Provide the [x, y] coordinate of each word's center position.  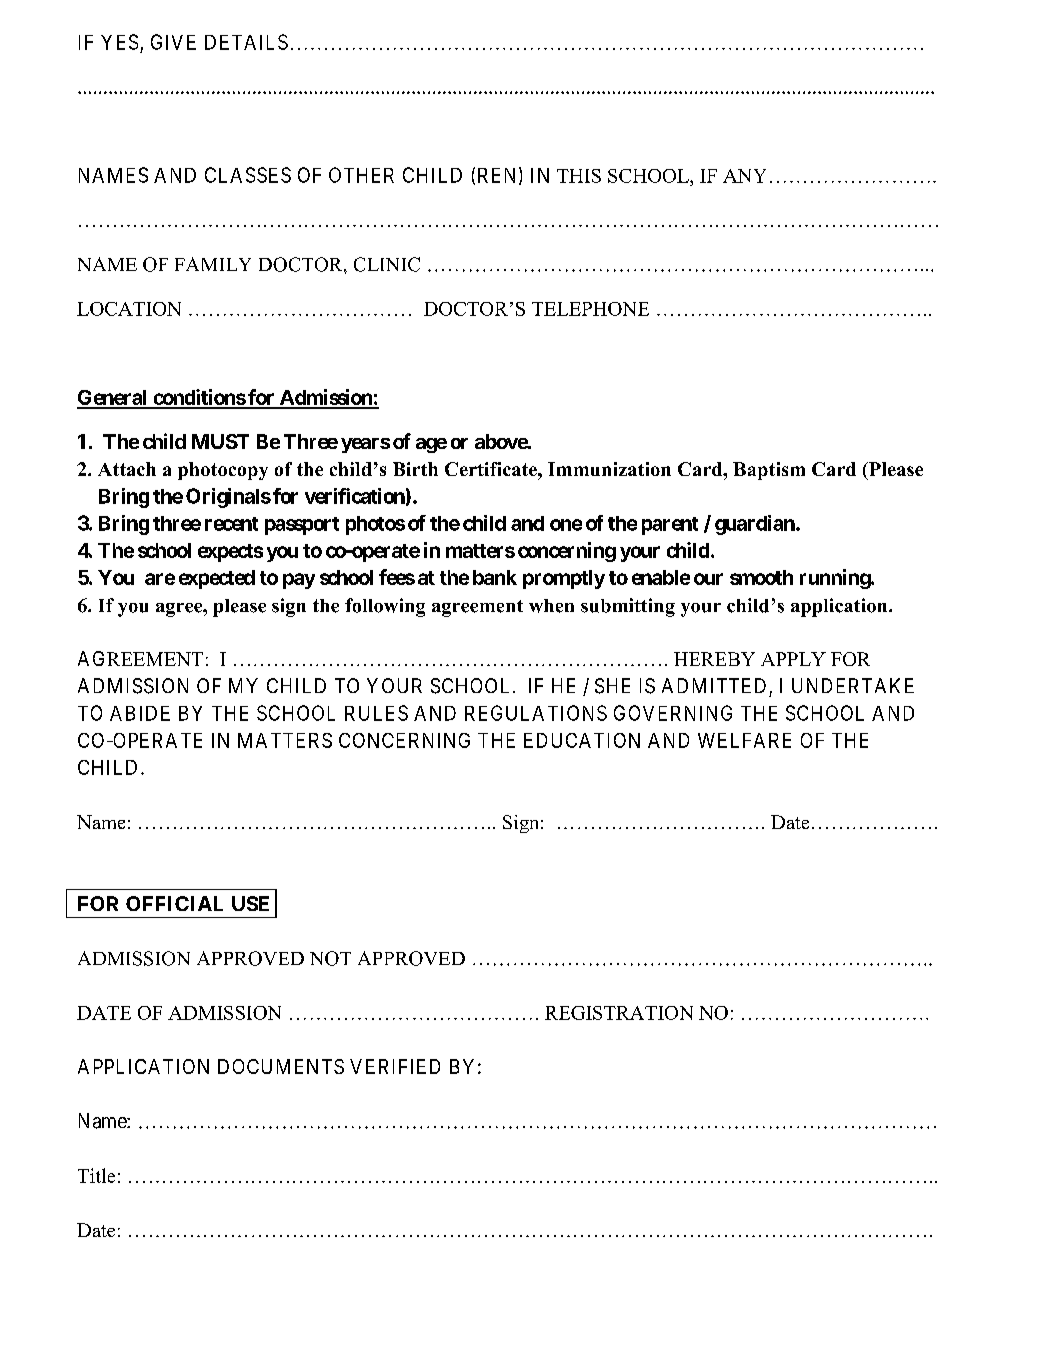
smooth [761, 577]
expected [217, 579]
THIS [579, 176]
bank [495, 577]
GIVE [173, 42]
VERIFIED [395, 1066]
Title [96, 1175]
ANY [744, 176]
